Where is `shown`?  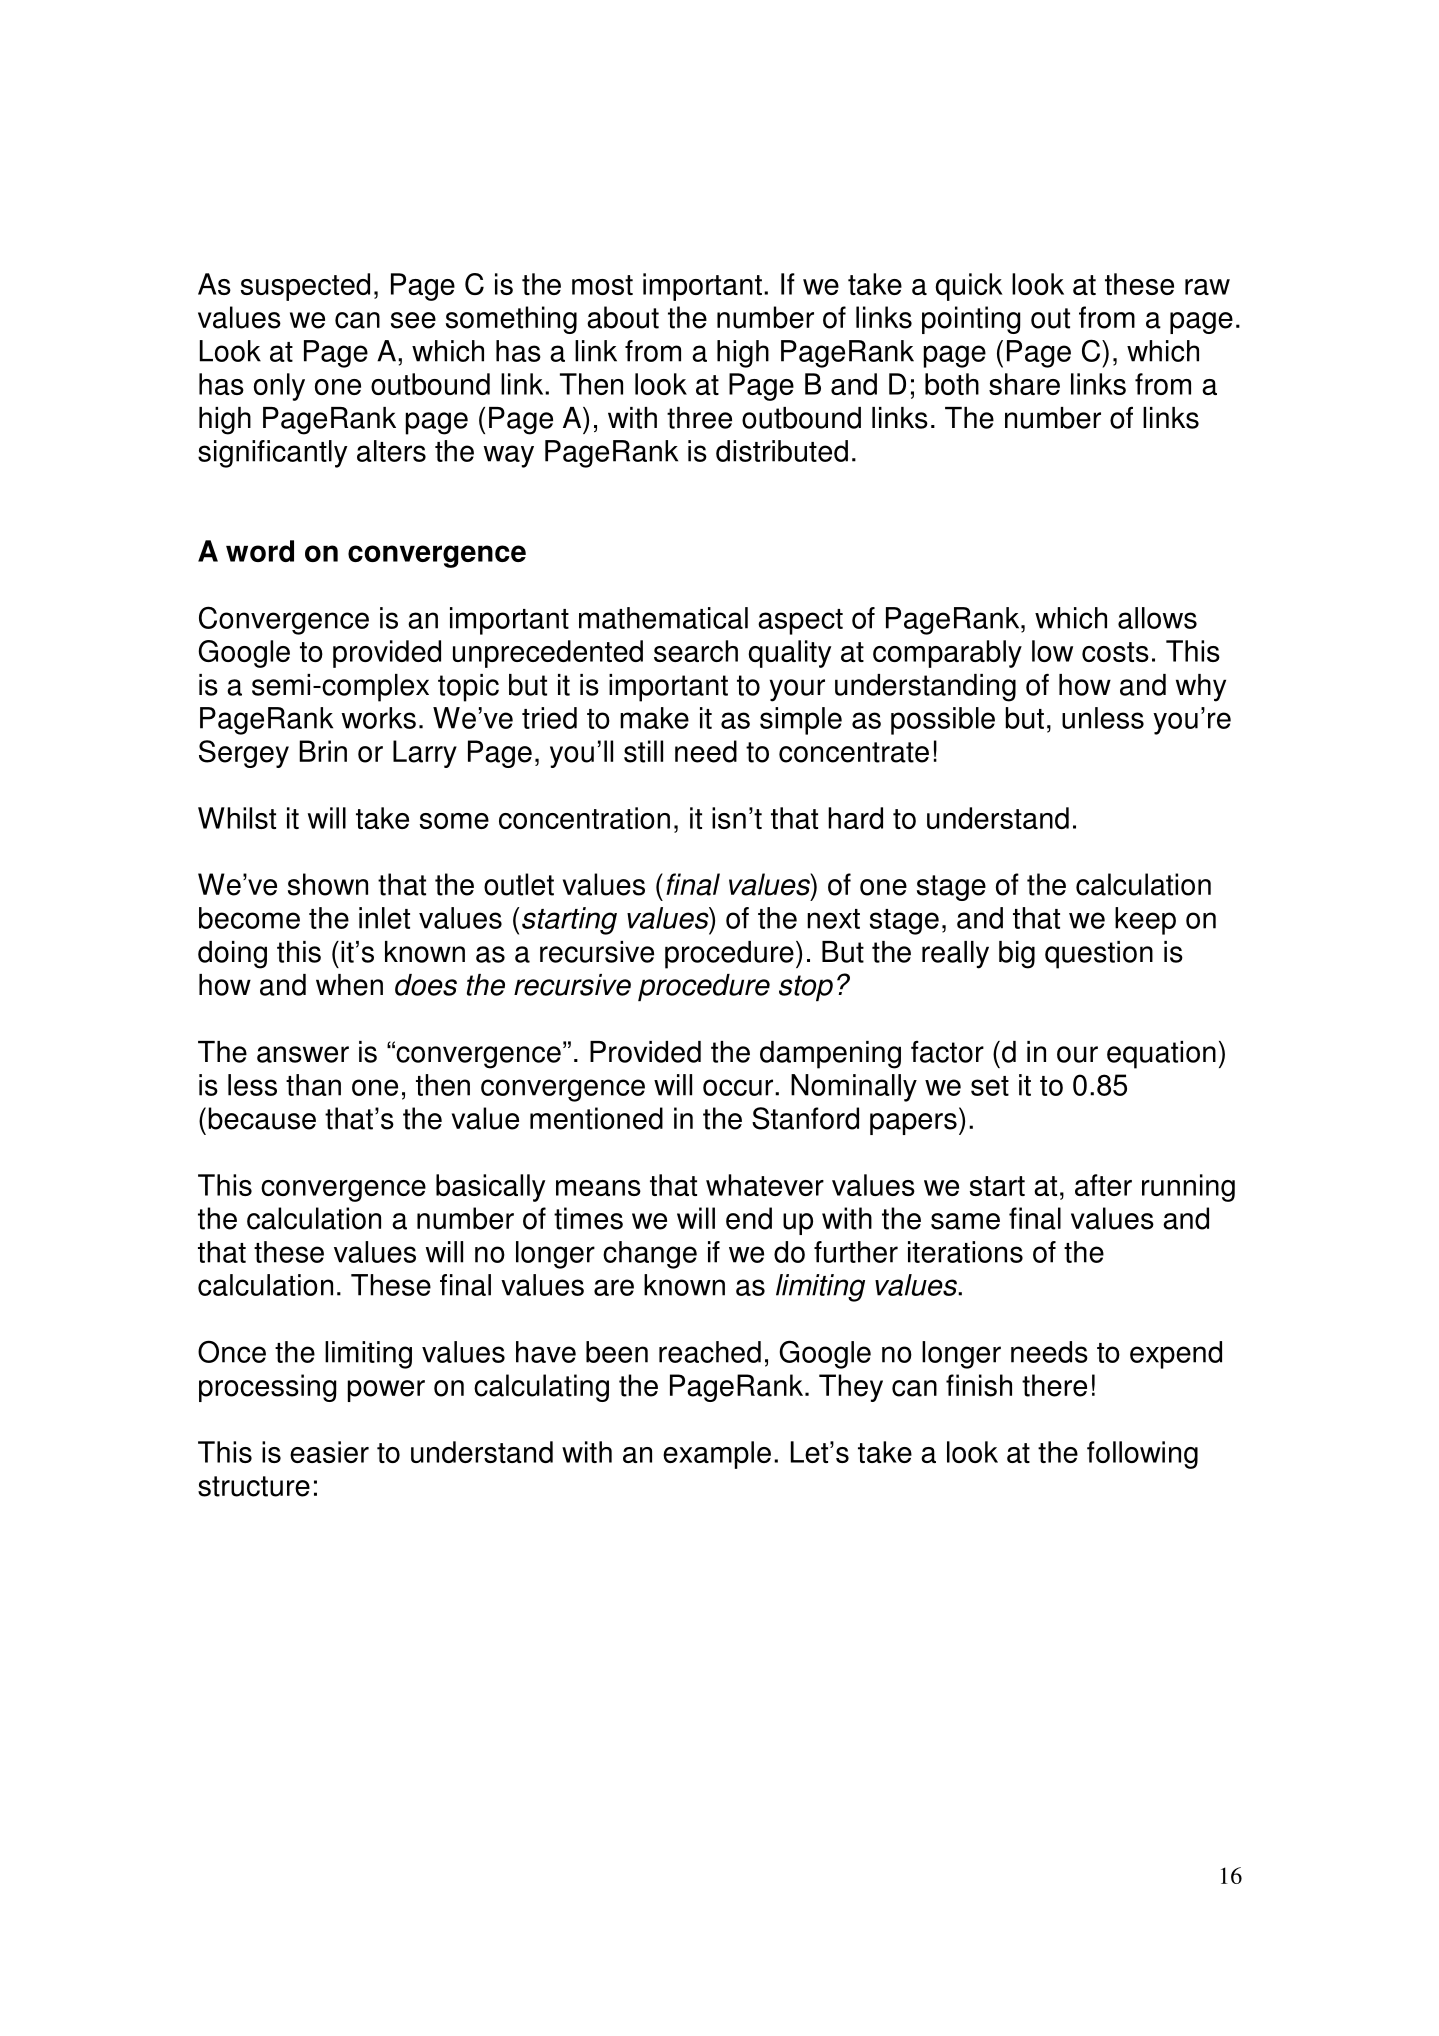 shown is located at coordinates (328, 884).
